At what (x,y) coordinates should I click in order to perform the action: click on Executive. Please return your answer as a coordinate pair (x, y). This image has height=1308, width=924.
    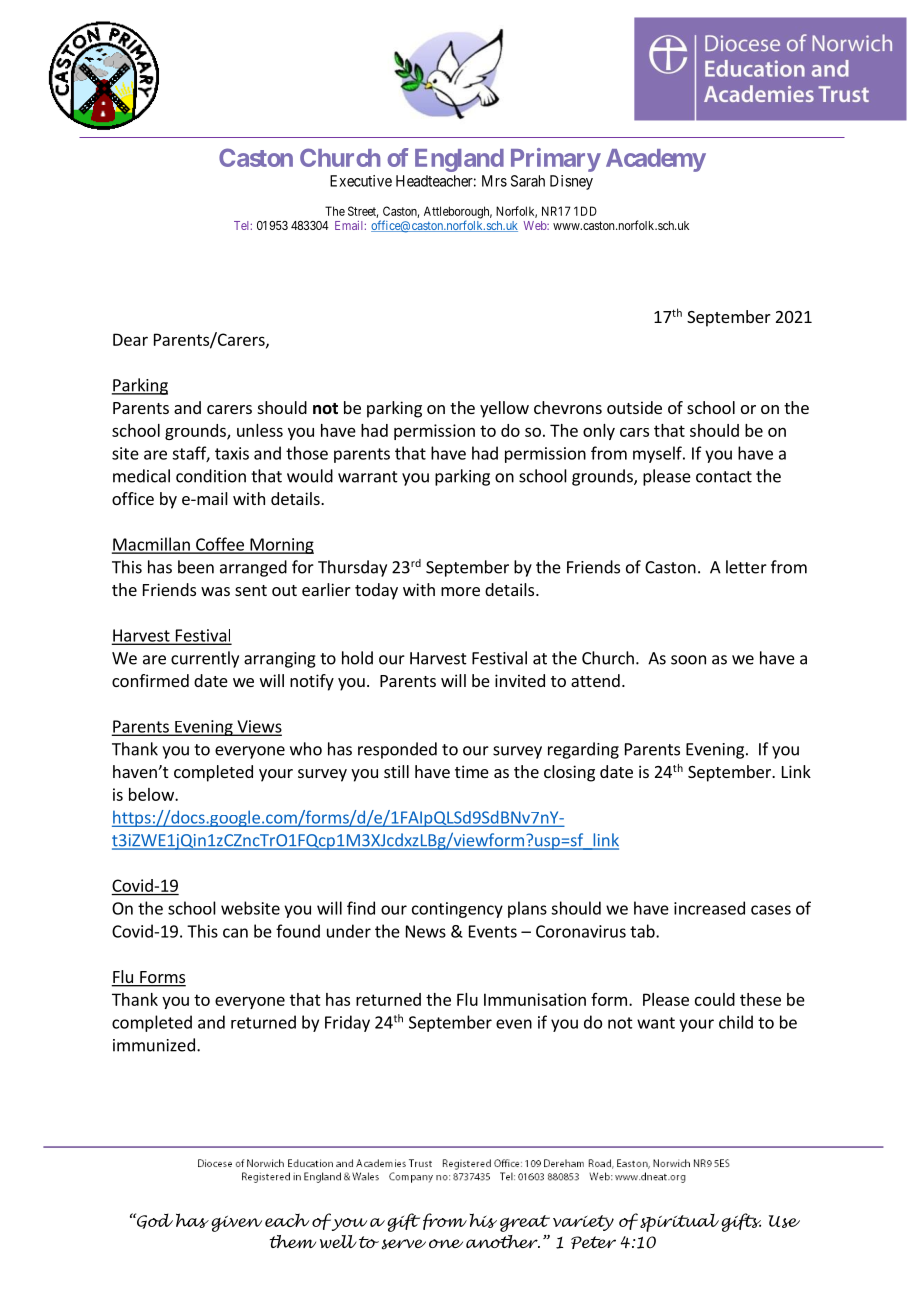
    Looking at the image, I should click on (361, 181).
